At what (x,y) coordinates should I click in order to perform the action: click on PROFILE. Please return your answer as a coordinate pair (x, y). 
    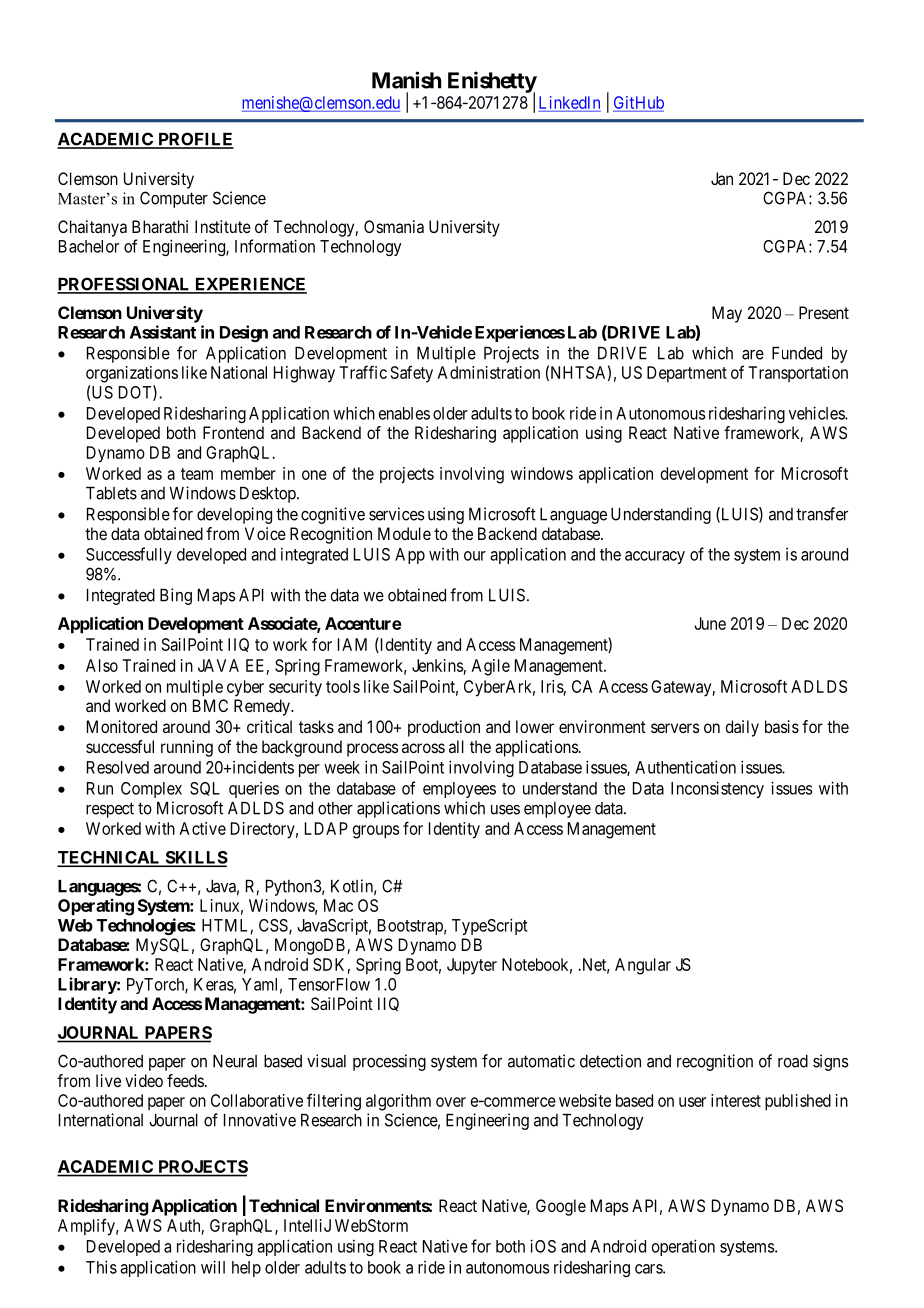
    Looking at the image, I should click on (195, 140).
